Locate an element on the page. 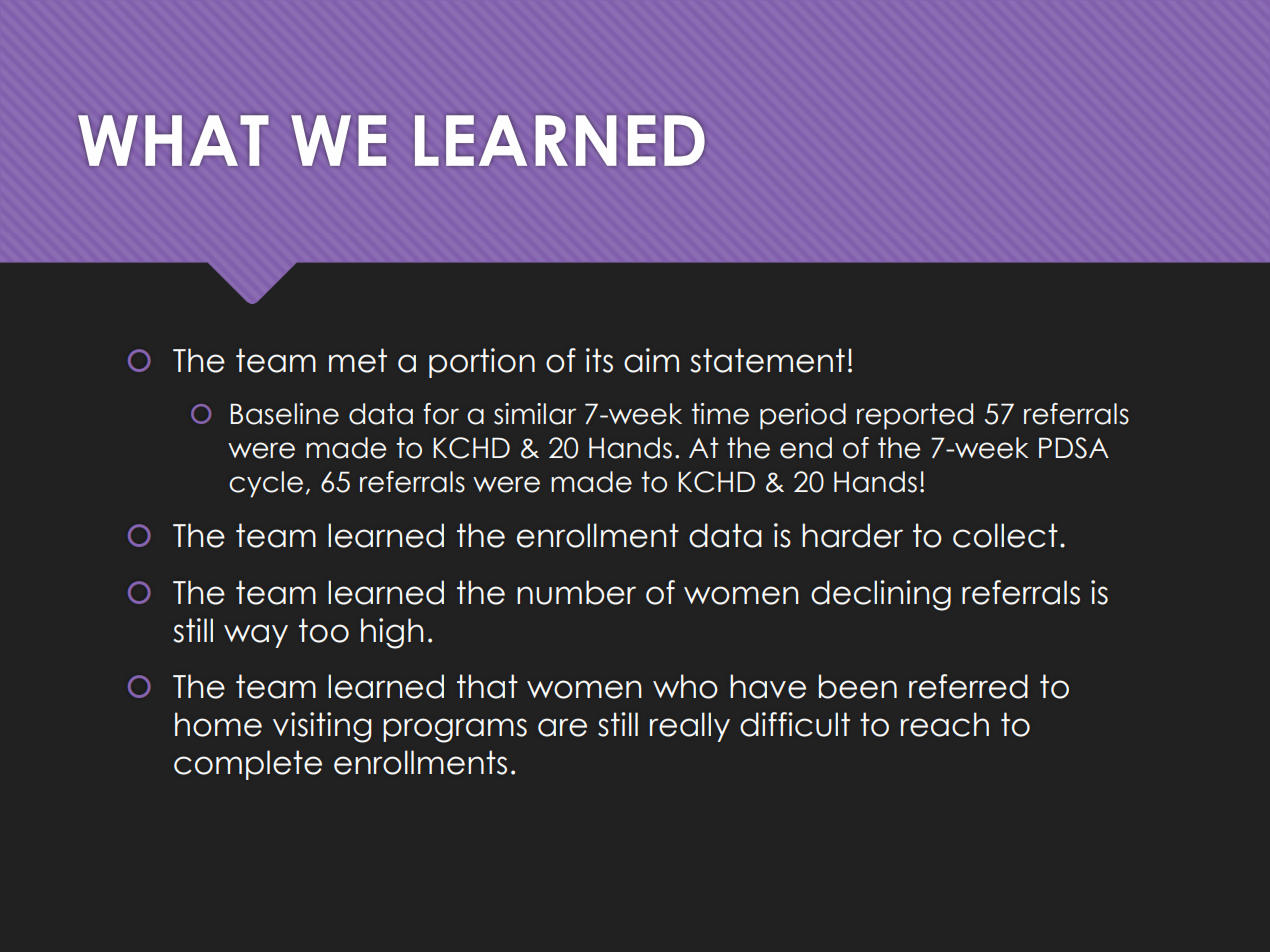 The width and height of the document is (1270, 952). statement is located at coordinates (767, 360).
